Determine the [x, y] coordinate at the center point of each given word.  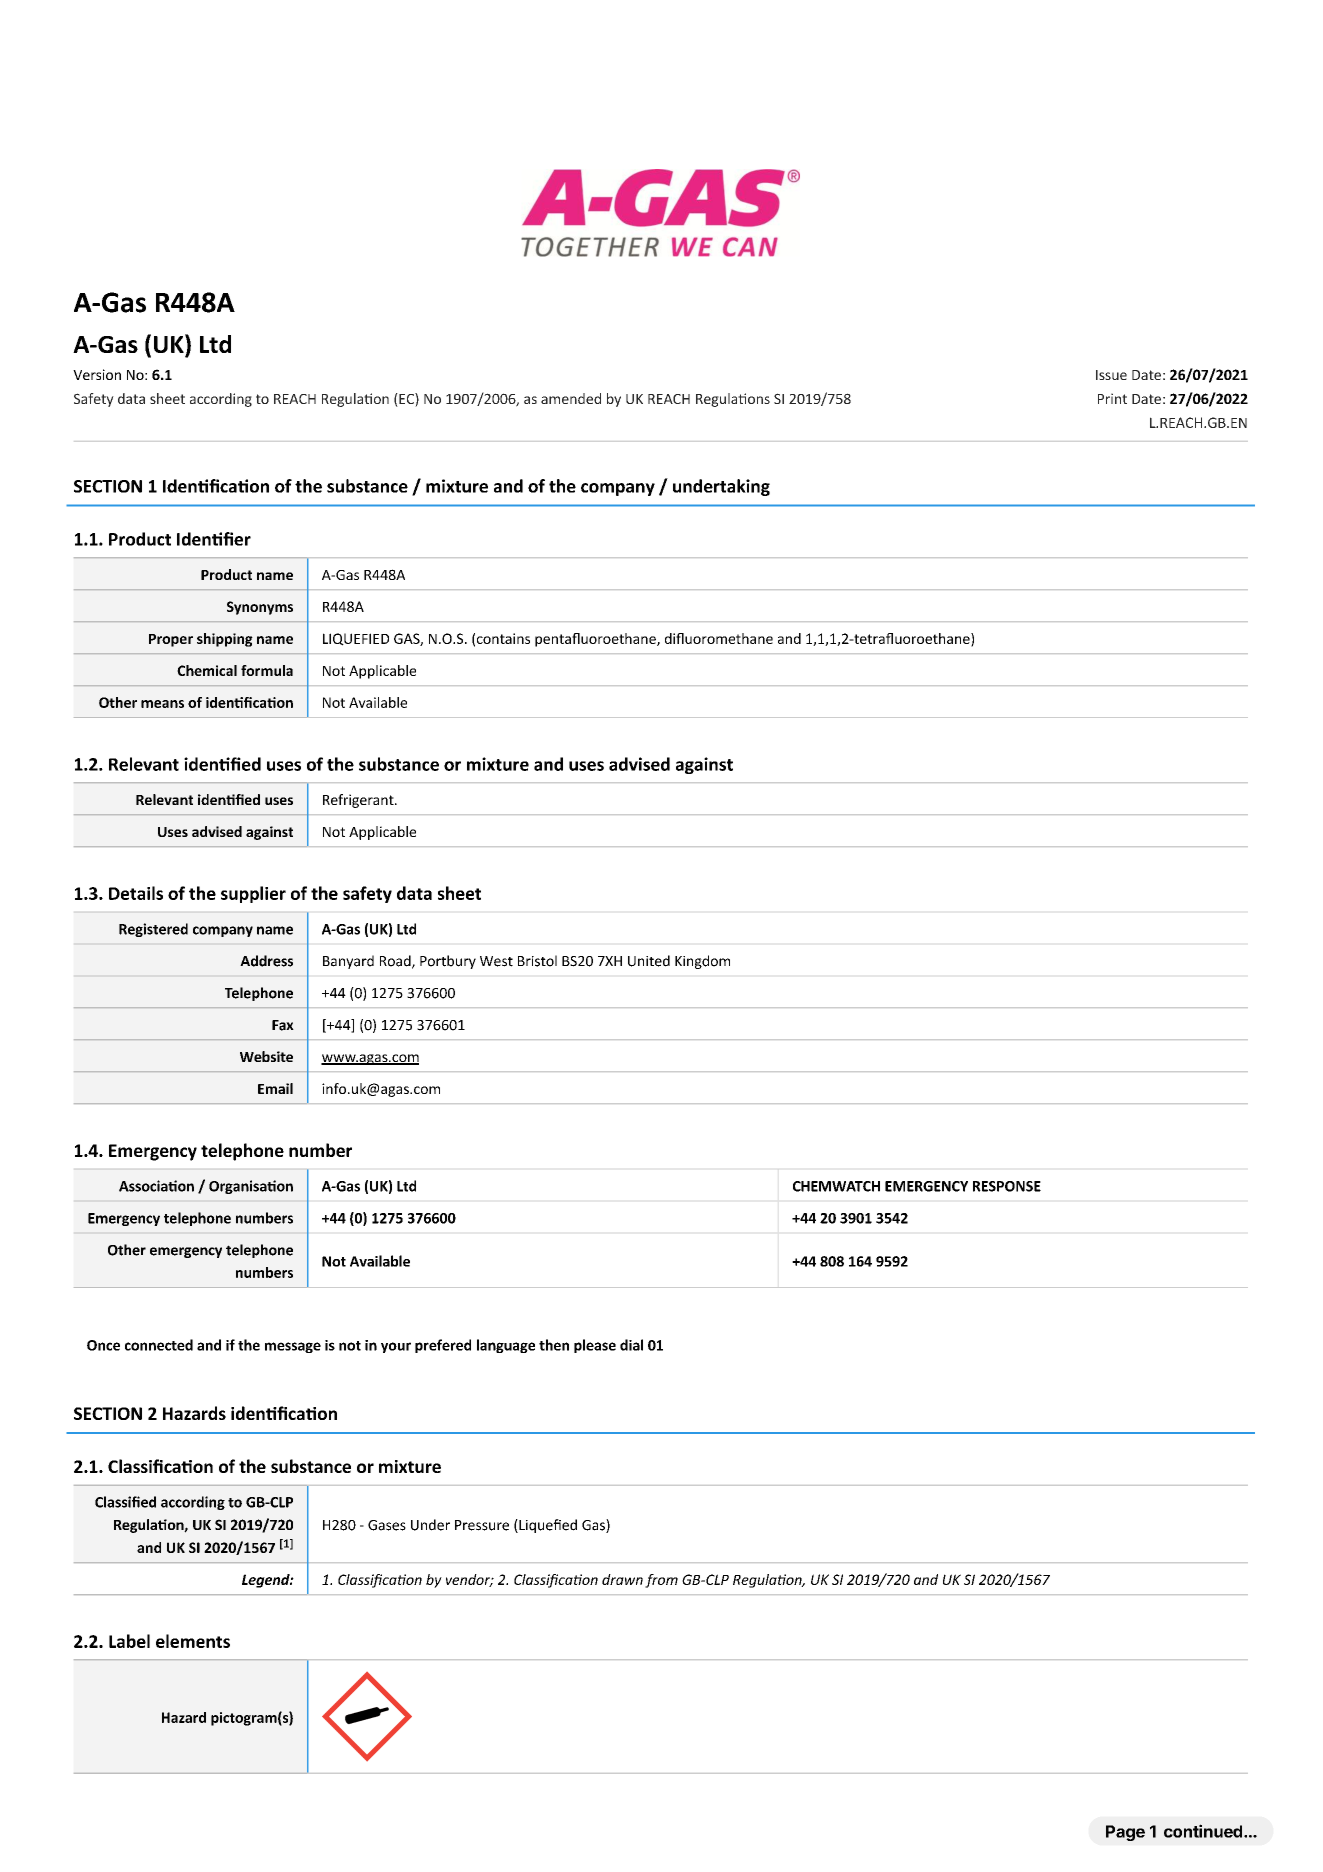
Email [275, 1088]
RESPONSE [1007, 1186]
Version [97, 374]
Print [1112, 398]
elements [193, 1641]
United [649, 961]
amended [571, 398]
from [661, 1581]
